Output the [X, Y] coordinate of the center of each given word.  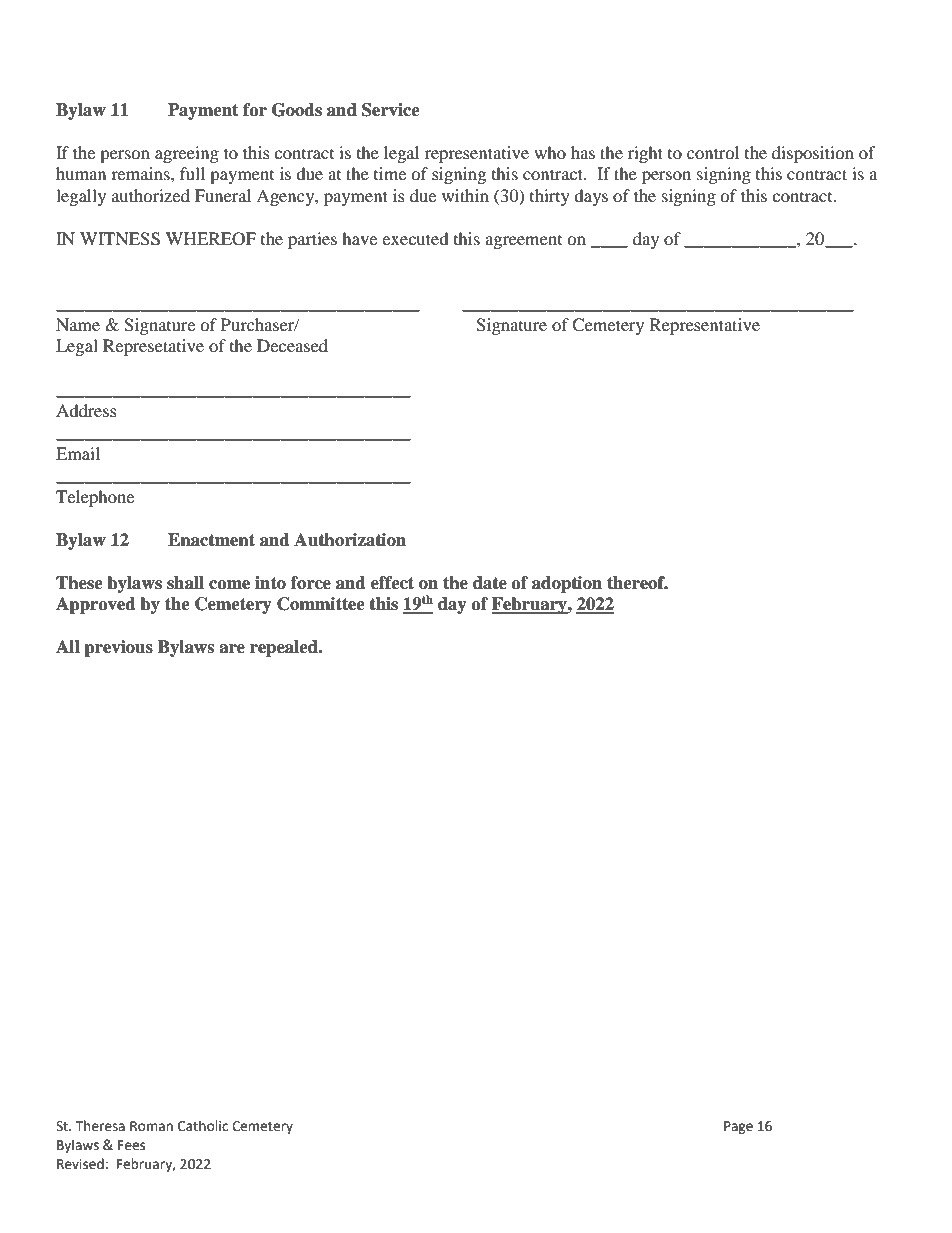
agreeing [187, 154]
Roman [151, 1126]
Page [738, 1127]
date [490, 583]
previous [118, 648]
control [713, 152]
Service [391, 110]
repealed [285, 648]
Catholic [203, 1126]
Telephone [95, 498]
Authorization [350, 540]
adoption [567, 584]
